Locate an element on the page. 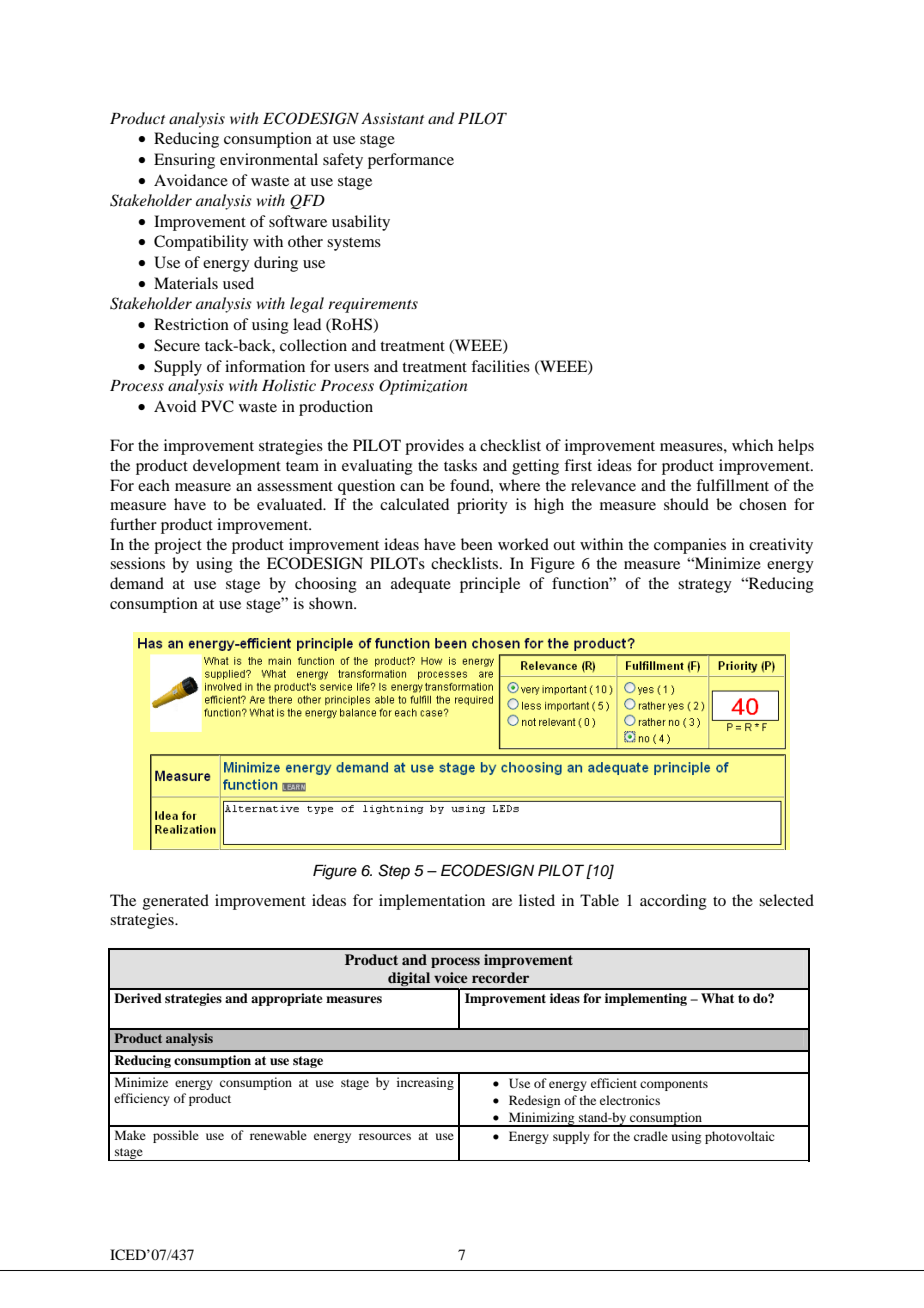  possible is located at coordinates (176, 1136).
